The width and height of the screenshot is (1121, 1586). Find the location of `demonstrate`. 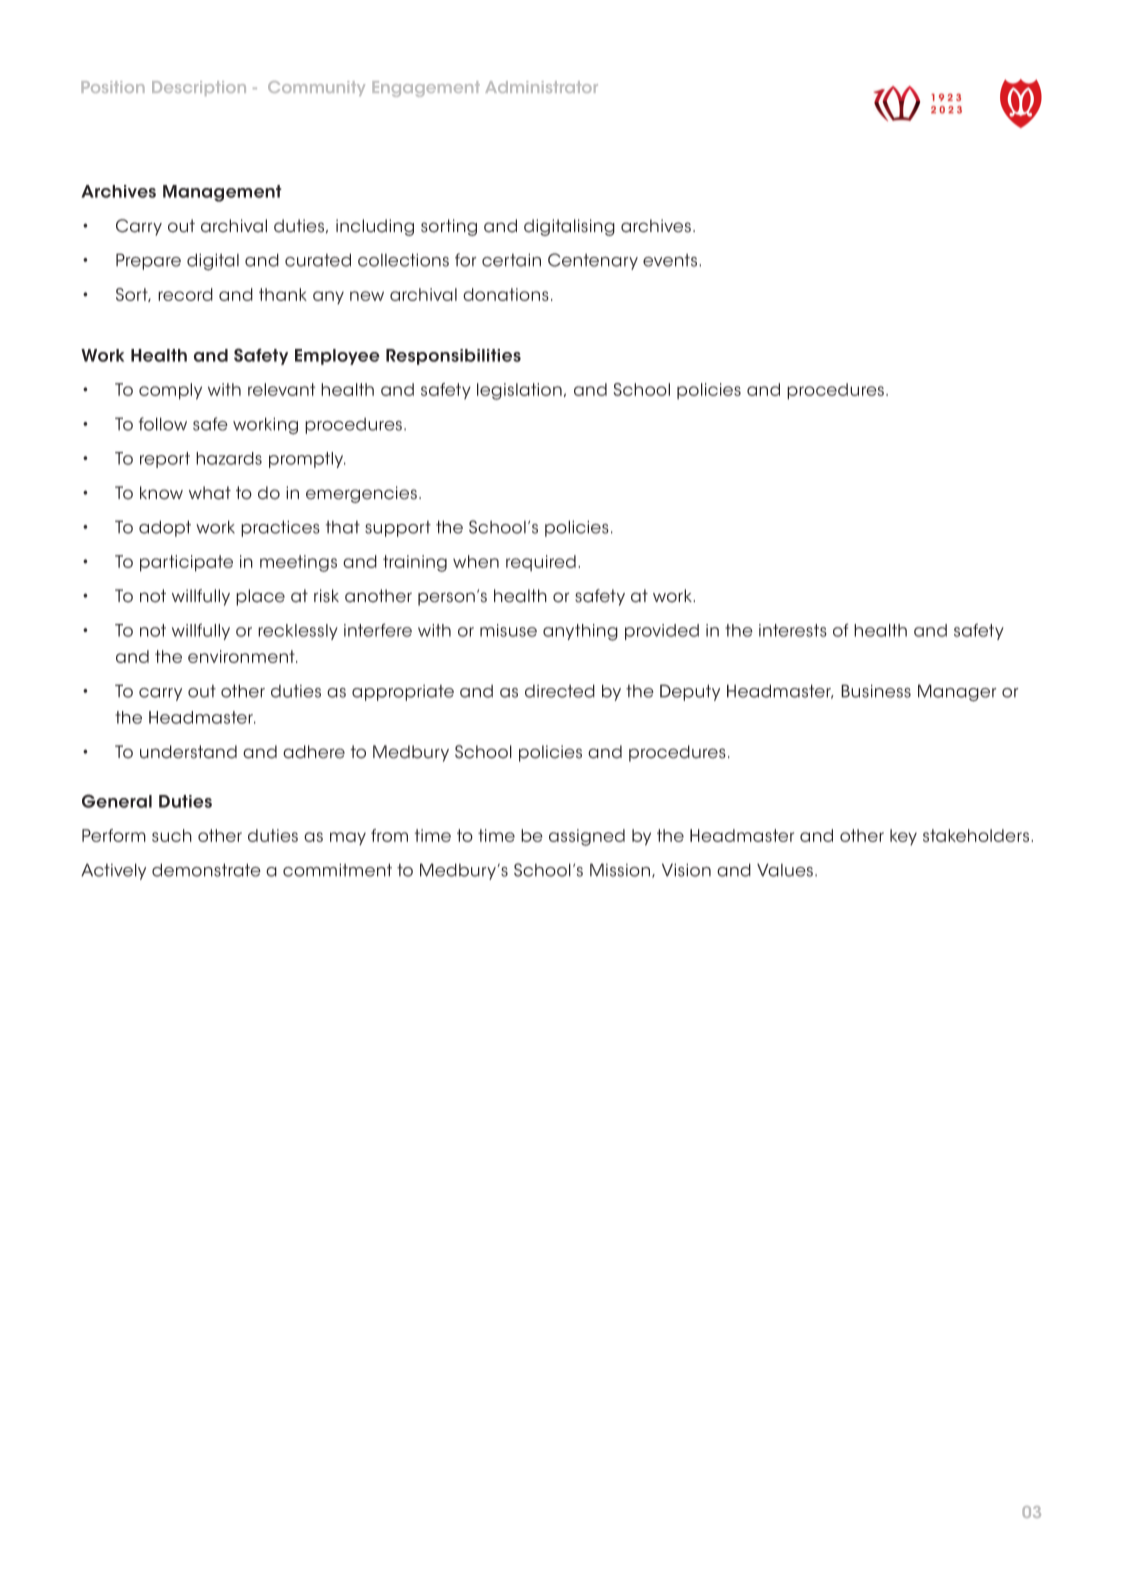

demonstrate is located at coordinates (206, 870).
